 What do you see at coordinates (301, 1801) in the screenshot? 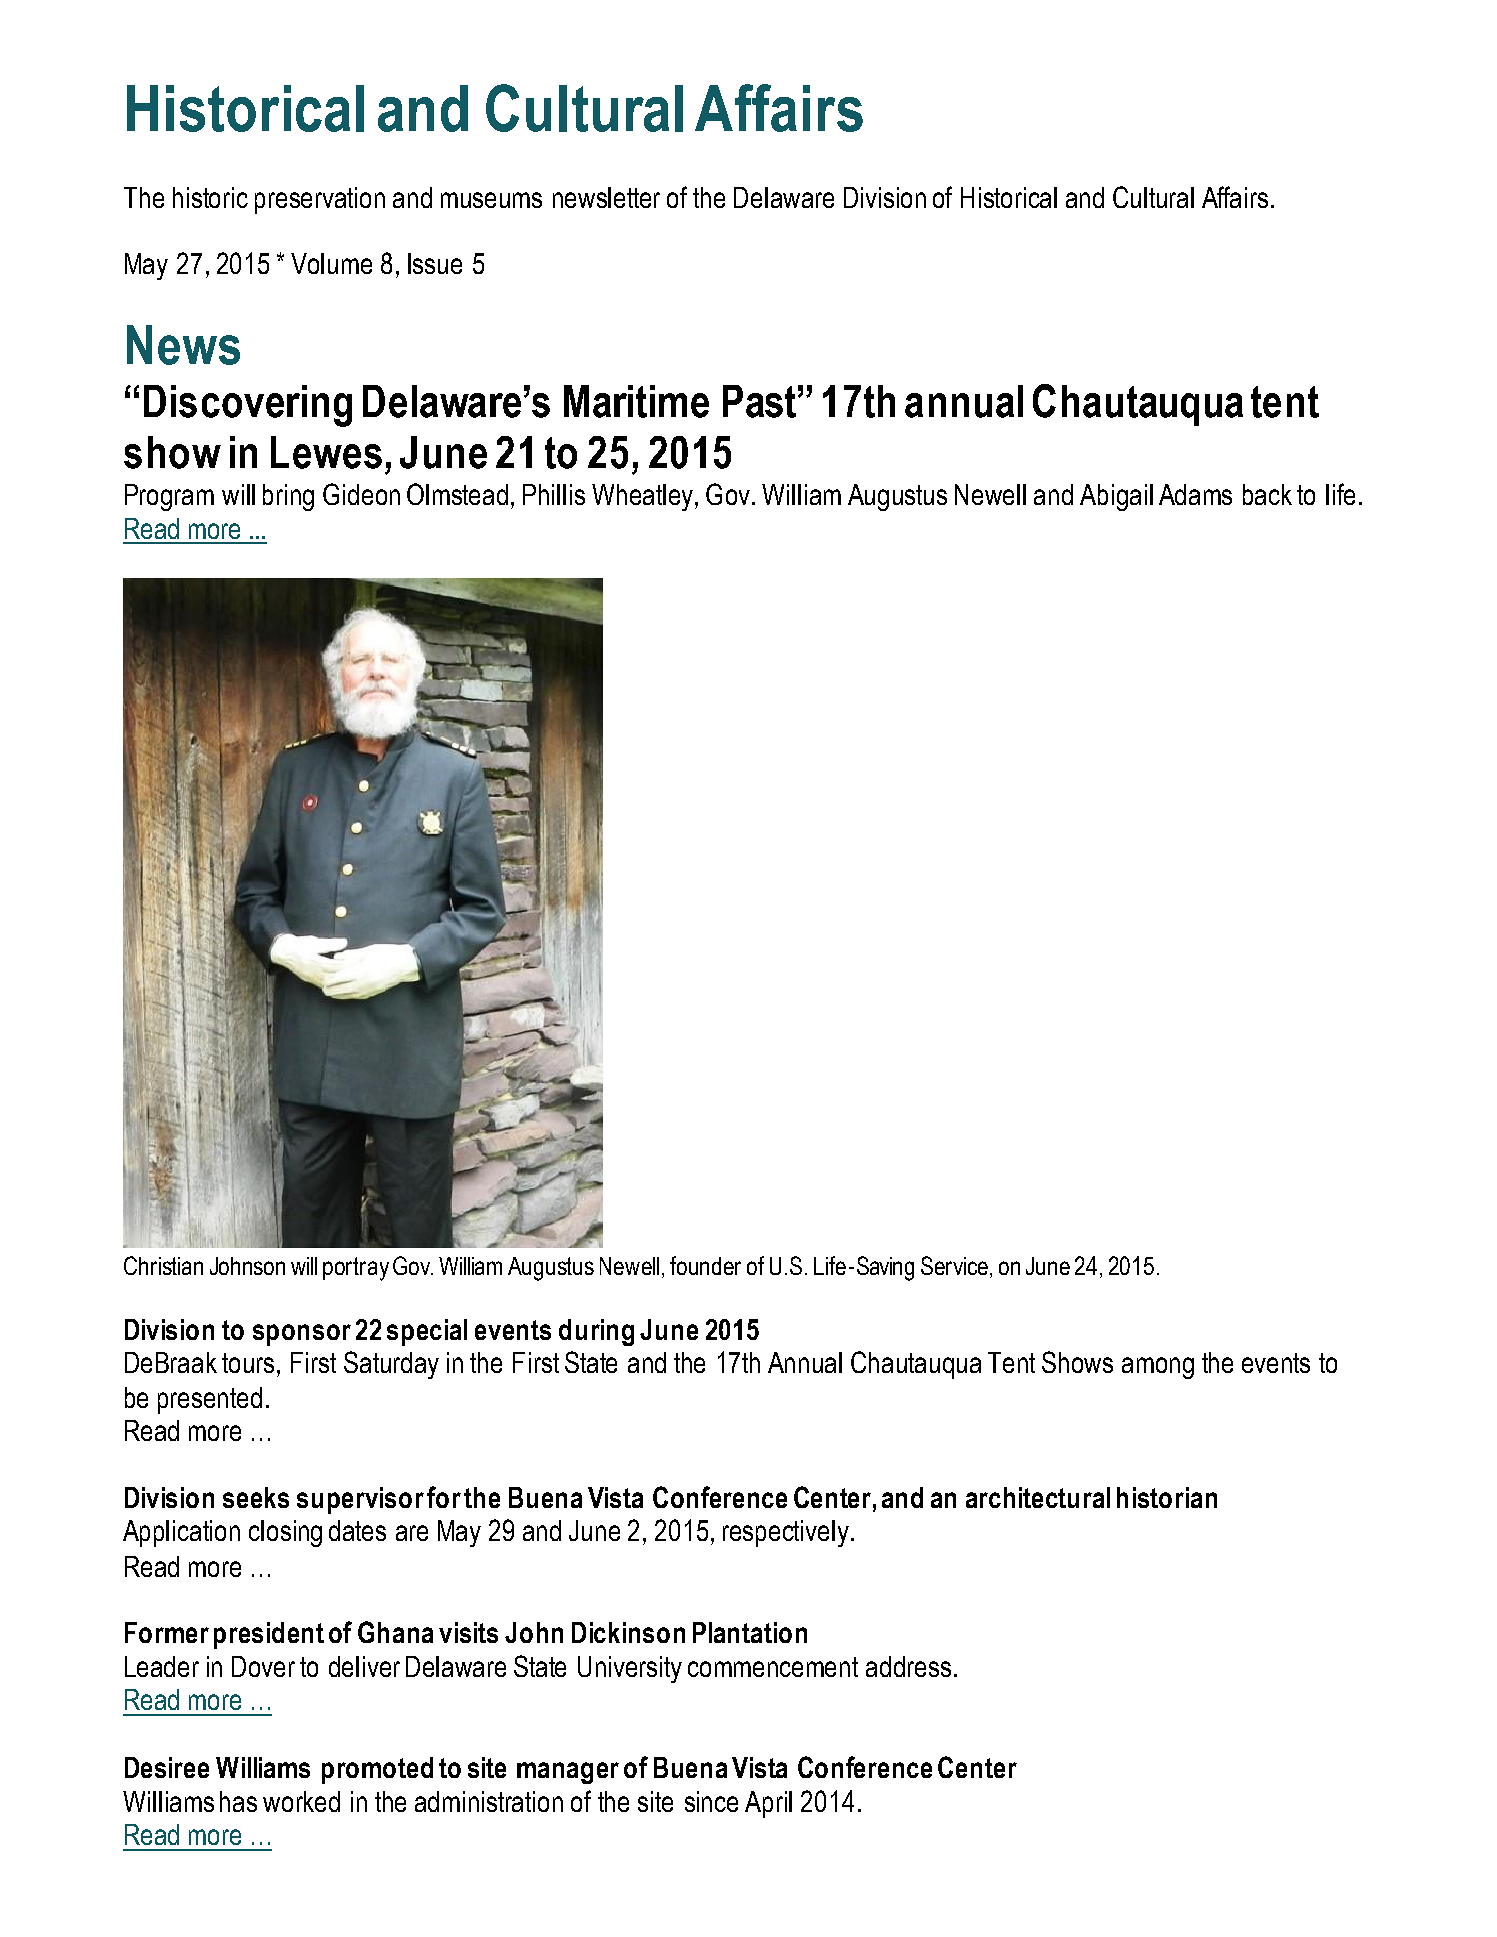
I see `worked` at bounding box center [301, 1801].
